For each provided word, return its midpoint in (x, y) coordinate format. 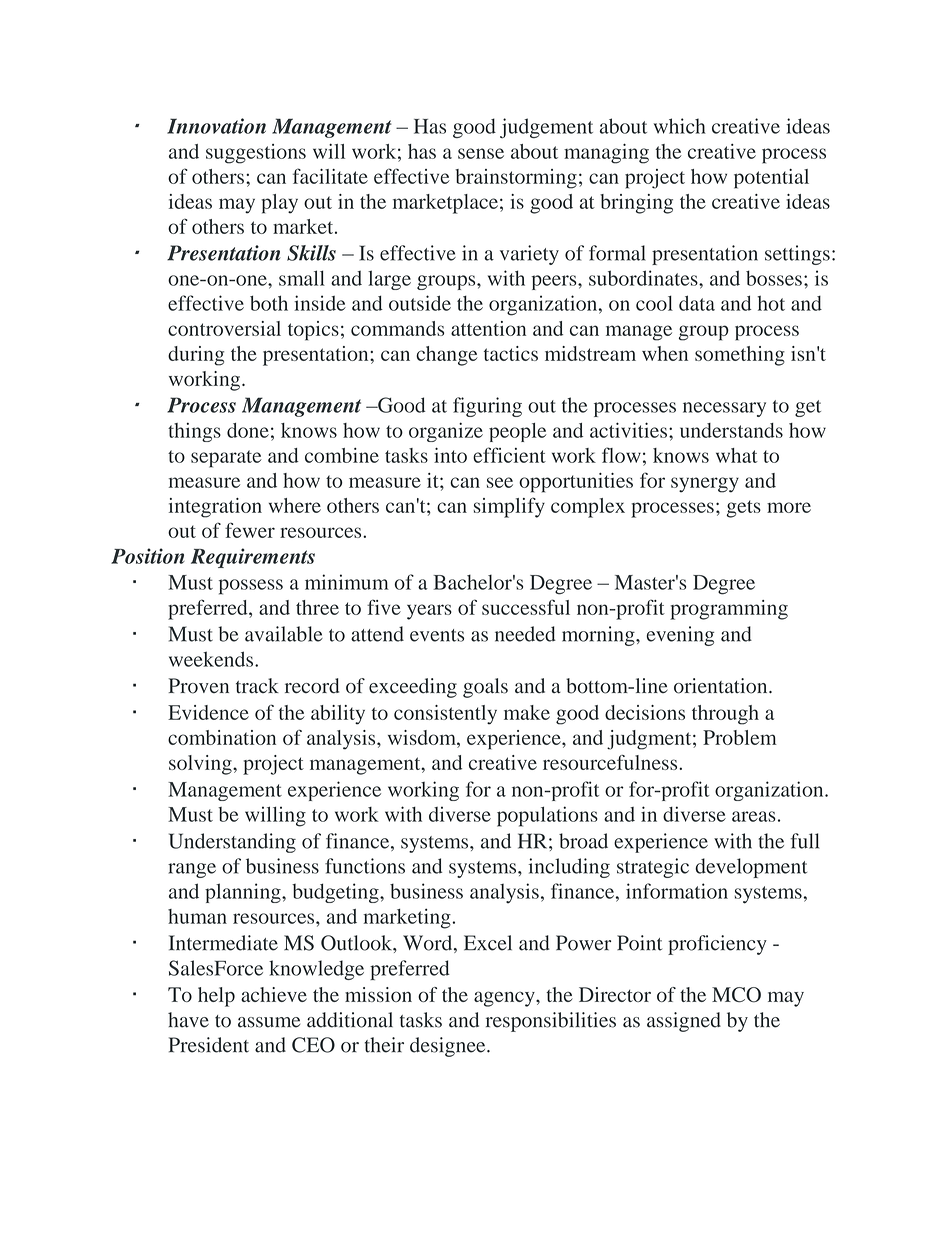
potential (771, 179)
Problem (740, 737)
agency (505, 999)
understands (731, 430)
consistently (445, 715)
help (216, 997)
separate (226, 459)
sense (481, 153)
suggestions (256, 154)
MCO (736, 995)
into (450, 455)
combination (222, 737)
